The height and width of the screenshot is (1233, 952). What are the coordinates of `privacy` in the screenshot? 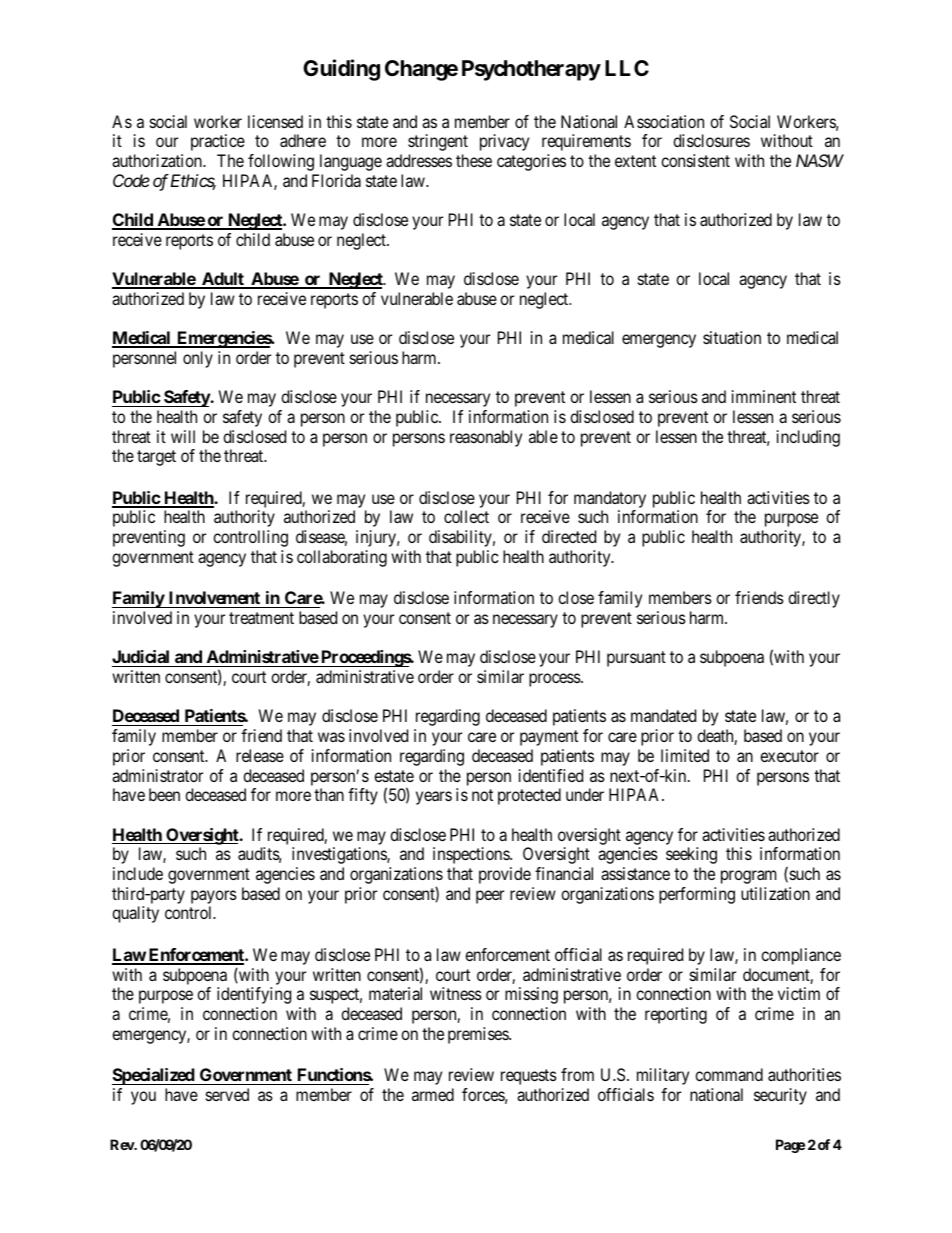 It's located at (504, 142).
